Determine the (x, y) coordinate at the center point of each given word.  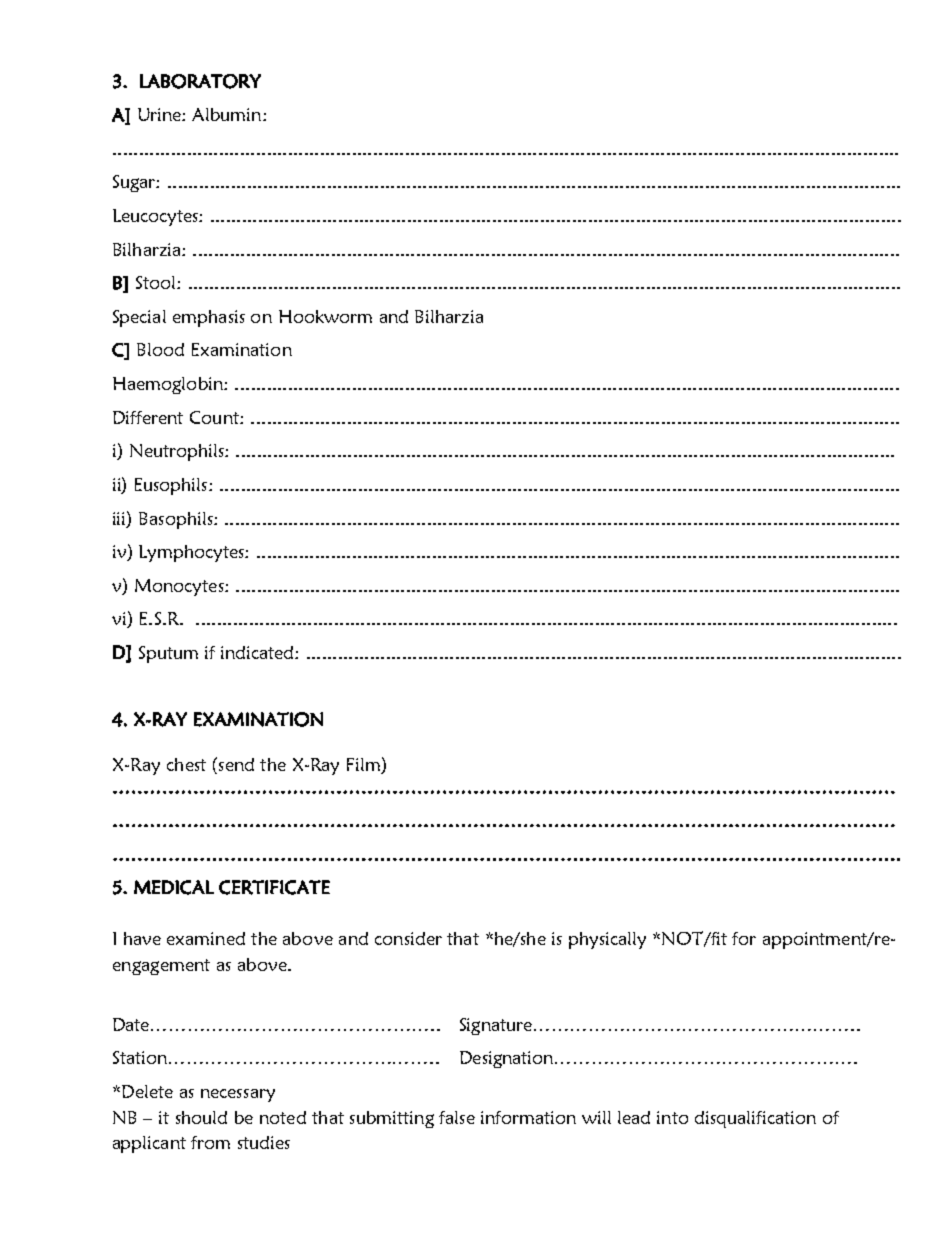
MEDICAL (174, 887)
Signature (497, 1026)
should (201, 1117)
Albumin (226, 114)
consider (408, 938)
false (457, 1117)
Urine (160, 114)
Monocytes (180, 587)
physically (607, 940)
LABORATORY (200, 81)
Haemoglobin (169, 385)
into (672, 1117)
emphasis (209, 318)
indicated (258, 652)
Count (215, 417)
